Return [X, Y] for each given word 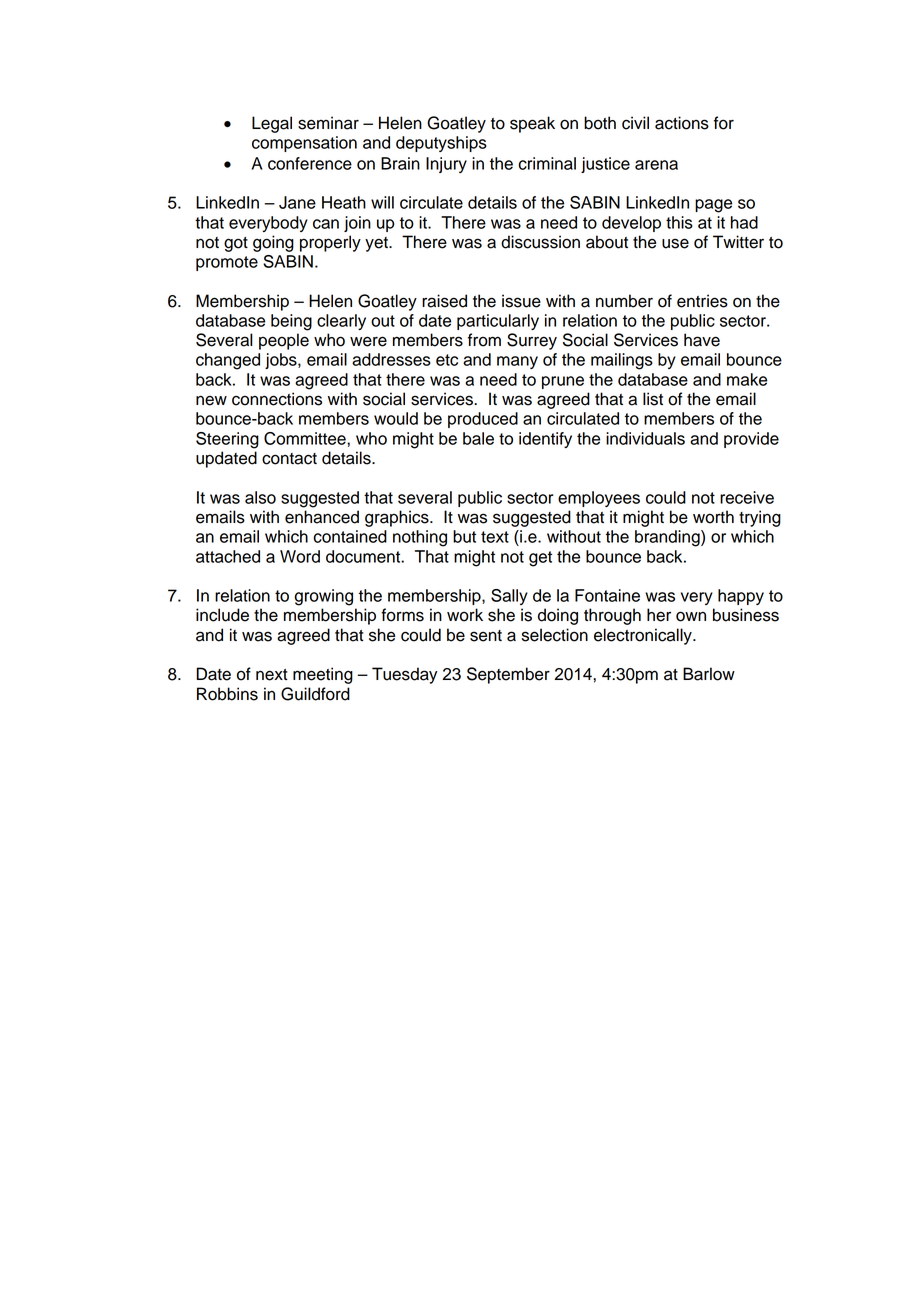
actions [682, 123]
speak [532, 124]
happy [741, 597]
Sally [509, 597]
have [702, 340]
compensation [304, 144]
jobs [282, 361]
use [675, 243]
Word [300, 556]
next [271, 675]
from [484, 340]
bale [478, 438]
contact [289, 459]
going [273, 243]
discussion [540, 242]
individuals [645, 438]
